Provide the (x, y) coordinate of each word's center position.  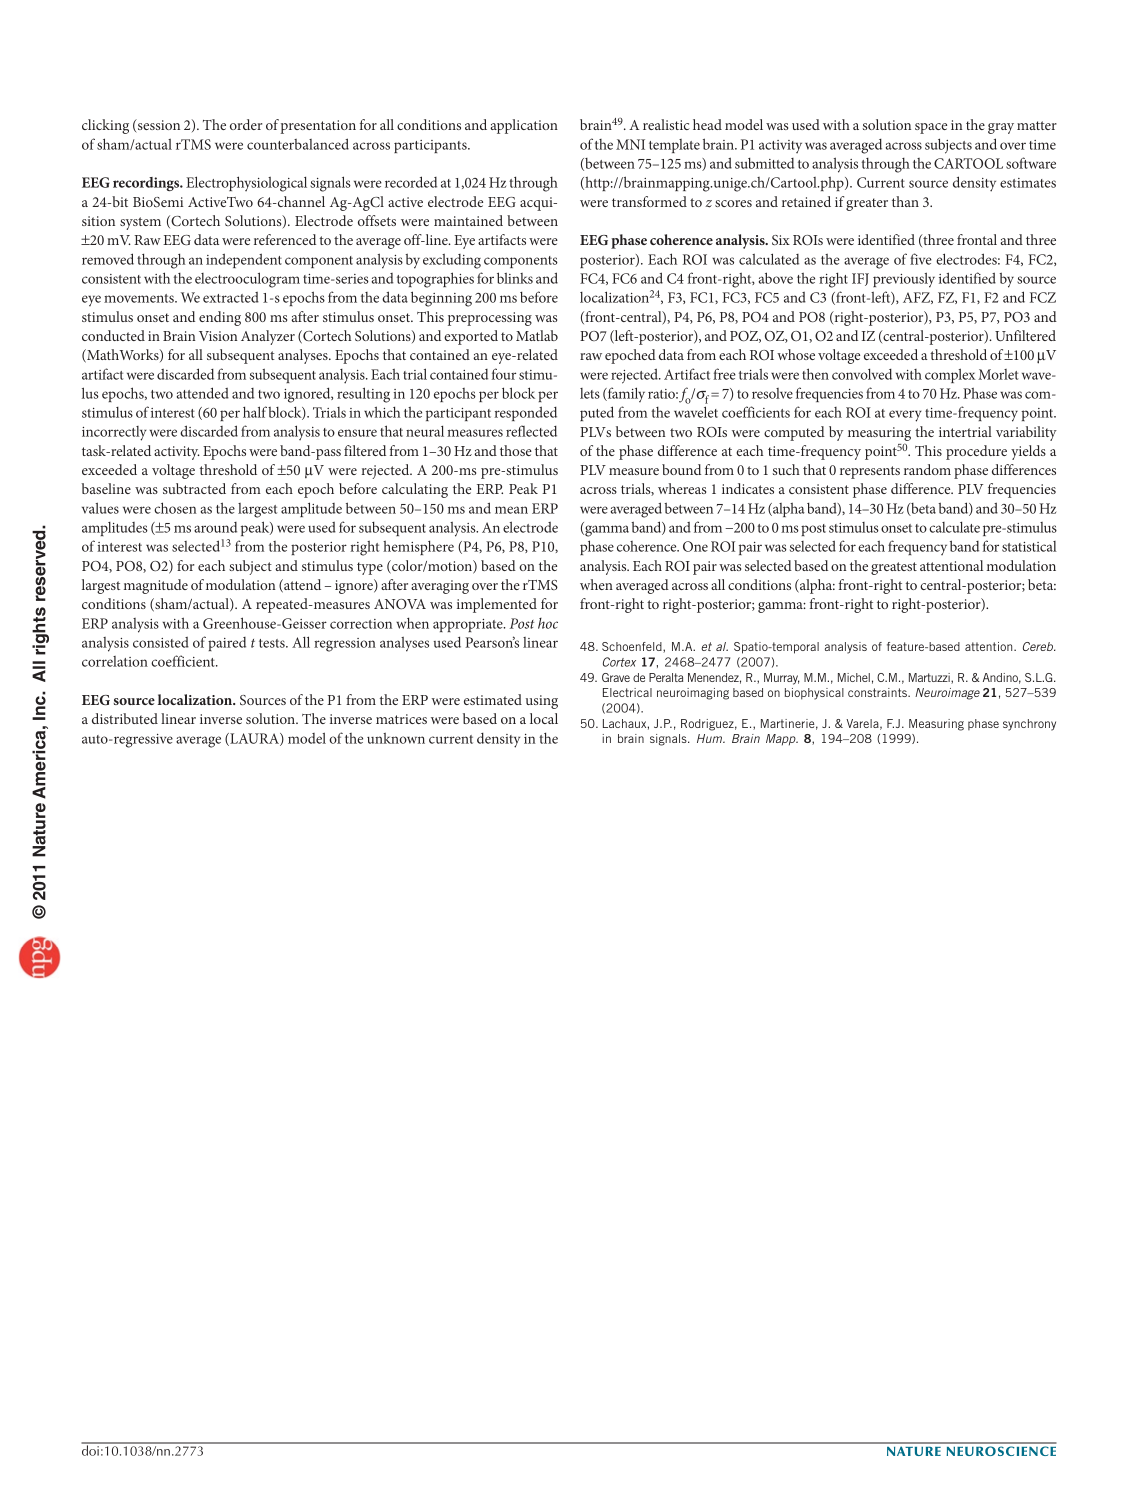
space (931, 128)
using (542, 702)
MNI (630, 144)
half (255, 412)
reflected (531, 431)
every (905, 416)
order (246, 124)
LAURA (254, 739)
